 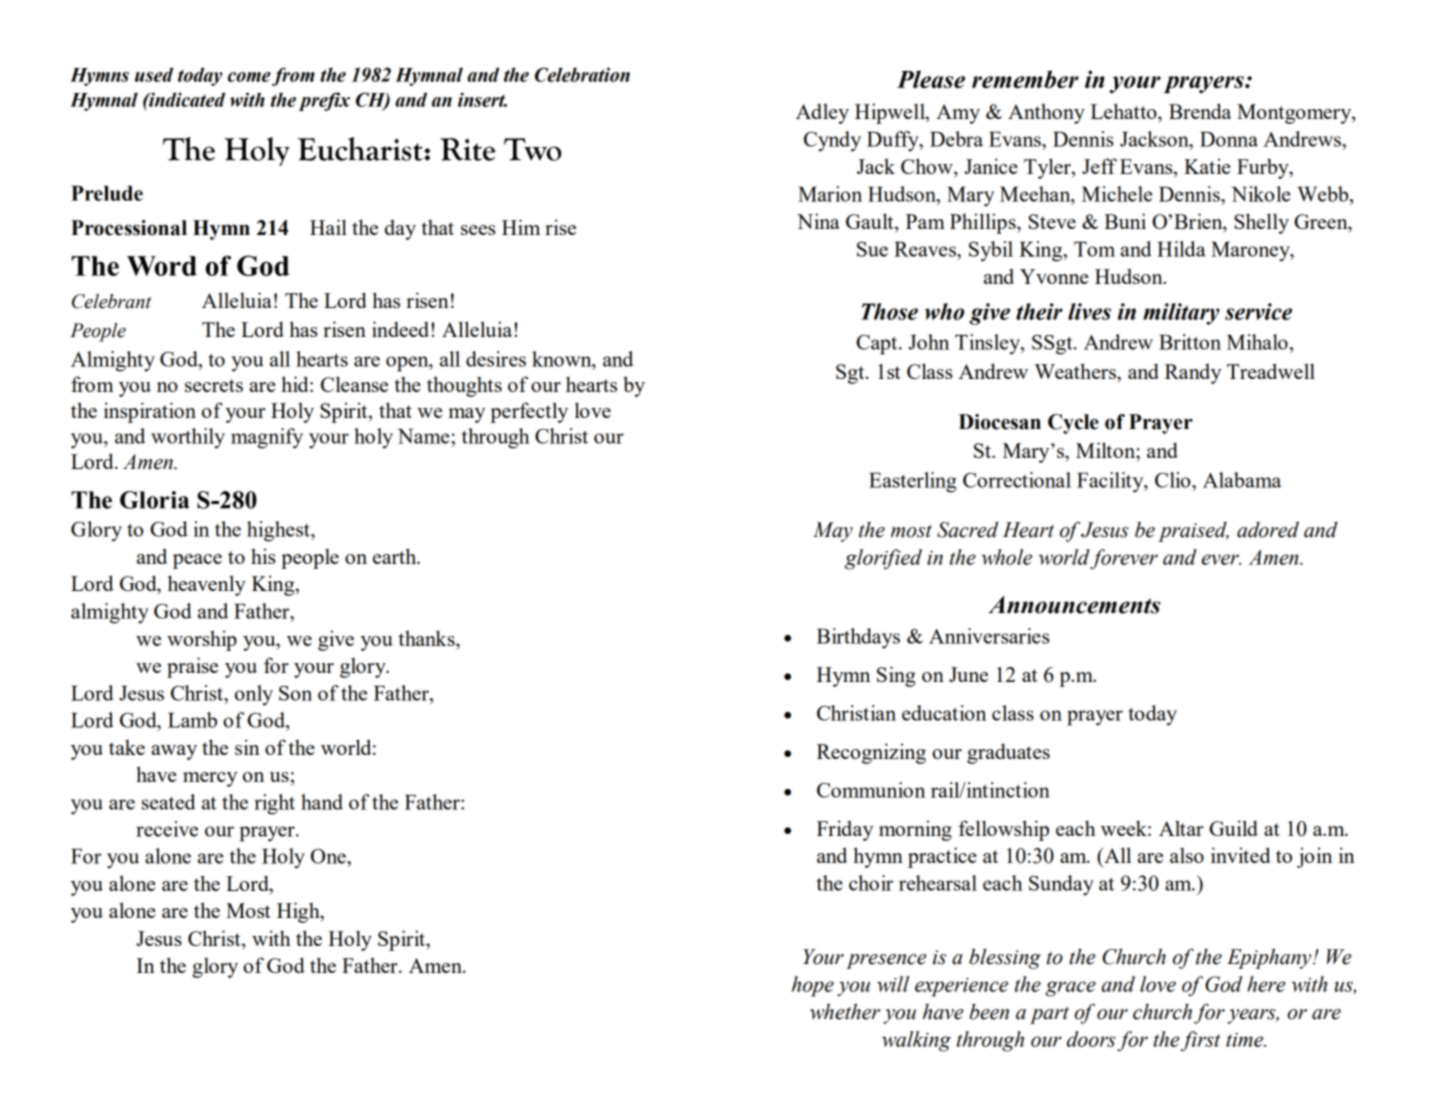 What do you see at coordinates (813, 986) in the page?
I see `hope` at bounding box center [813, 986].
